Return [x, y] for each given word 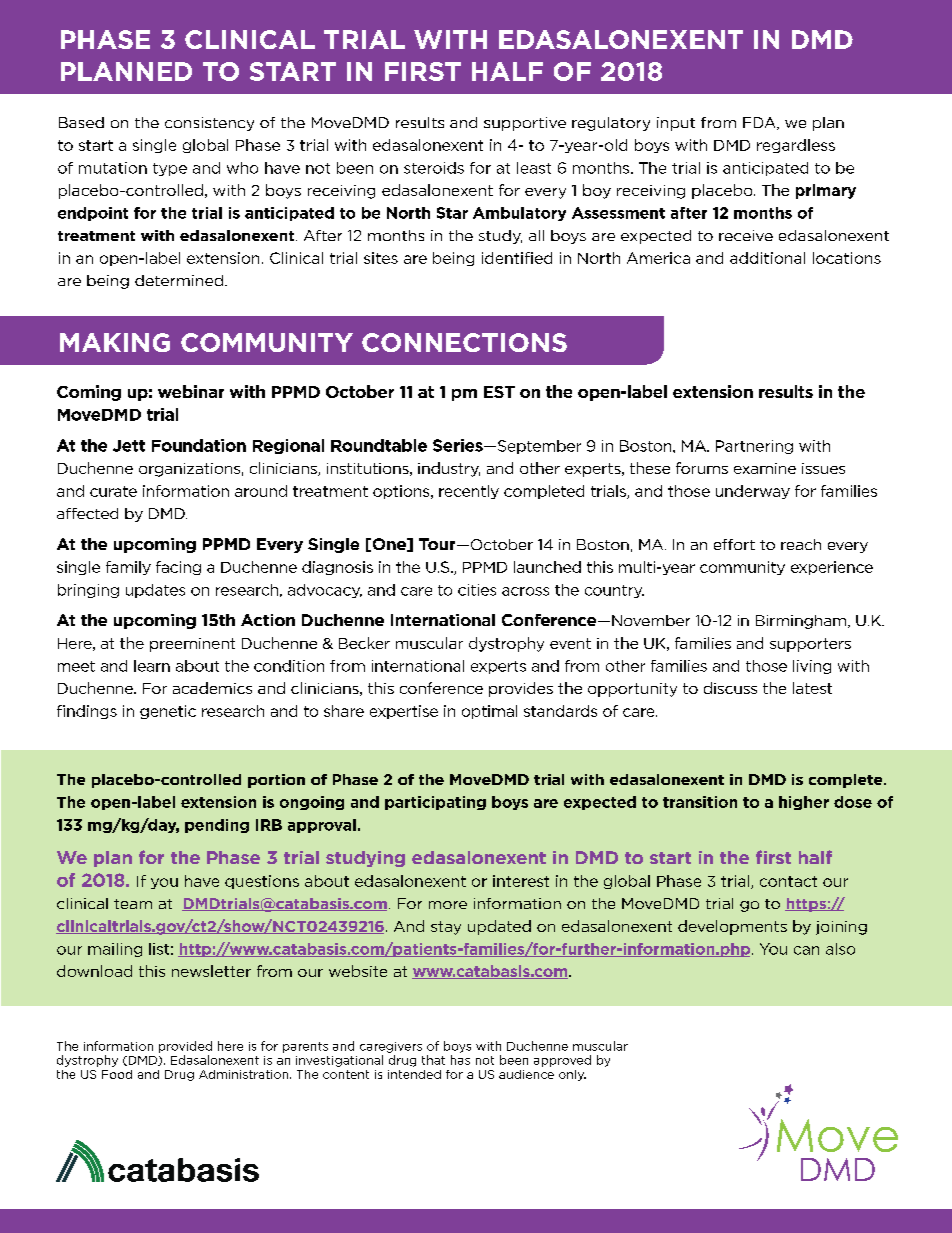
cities [477, 590]
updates [155, 591]
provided [185, 1047]
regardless [796, 146]
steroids [434, 168]
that [433, 1060]
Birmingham [801, 622]
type [170, 169]
